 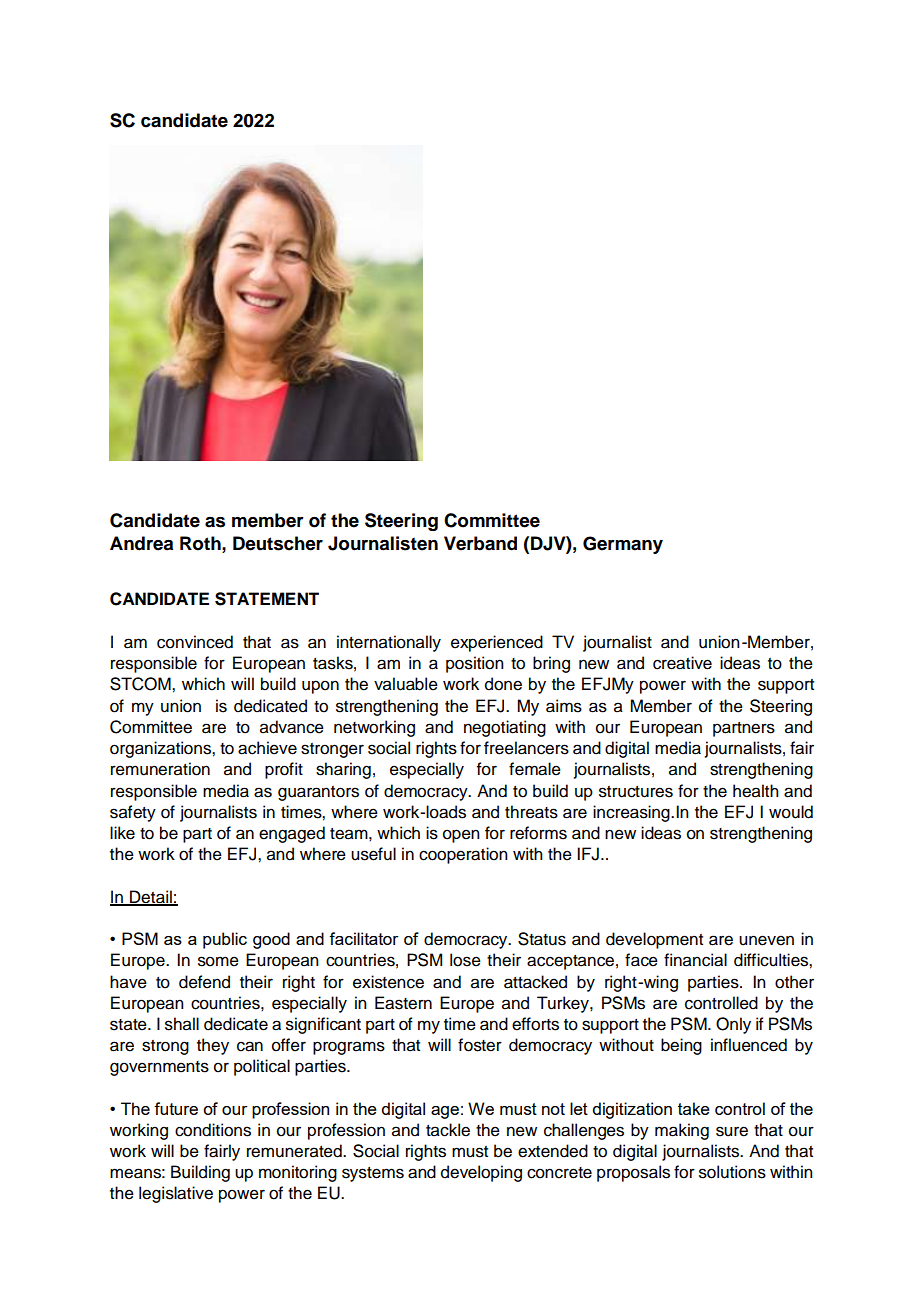 What do you see at coordinates (480, 1045) in the page?
I see `foster` at bounding box center [480, 1045].
